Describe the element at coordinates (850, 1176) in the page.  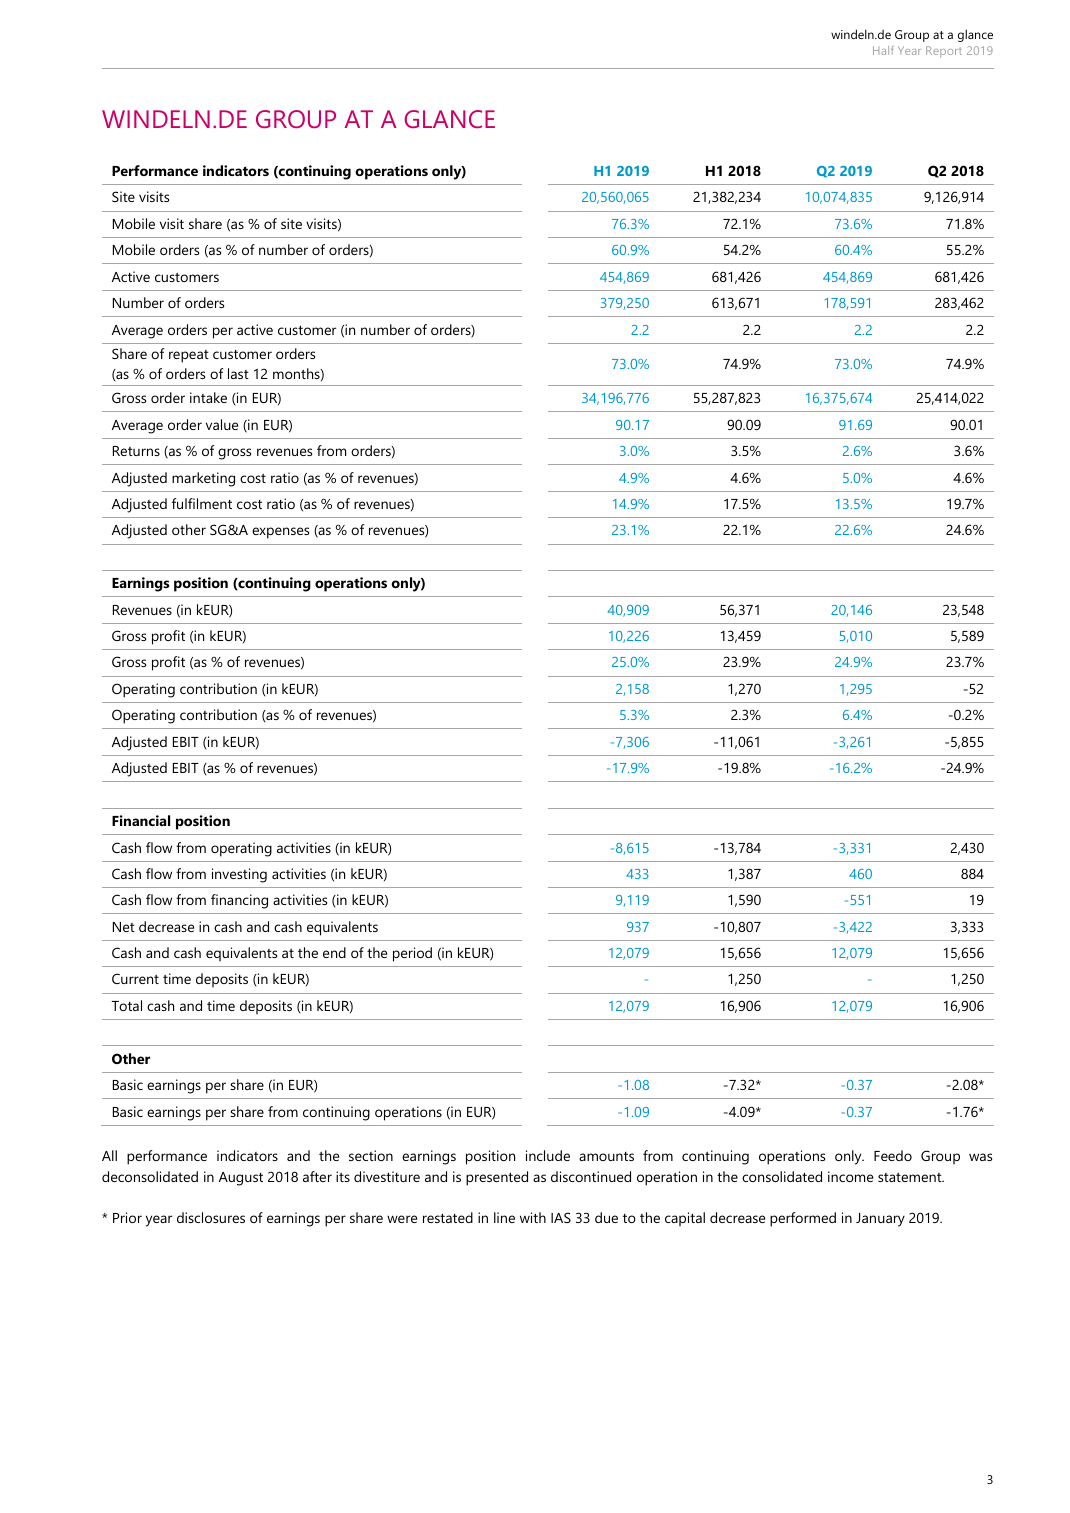
I see `income` at that location.
